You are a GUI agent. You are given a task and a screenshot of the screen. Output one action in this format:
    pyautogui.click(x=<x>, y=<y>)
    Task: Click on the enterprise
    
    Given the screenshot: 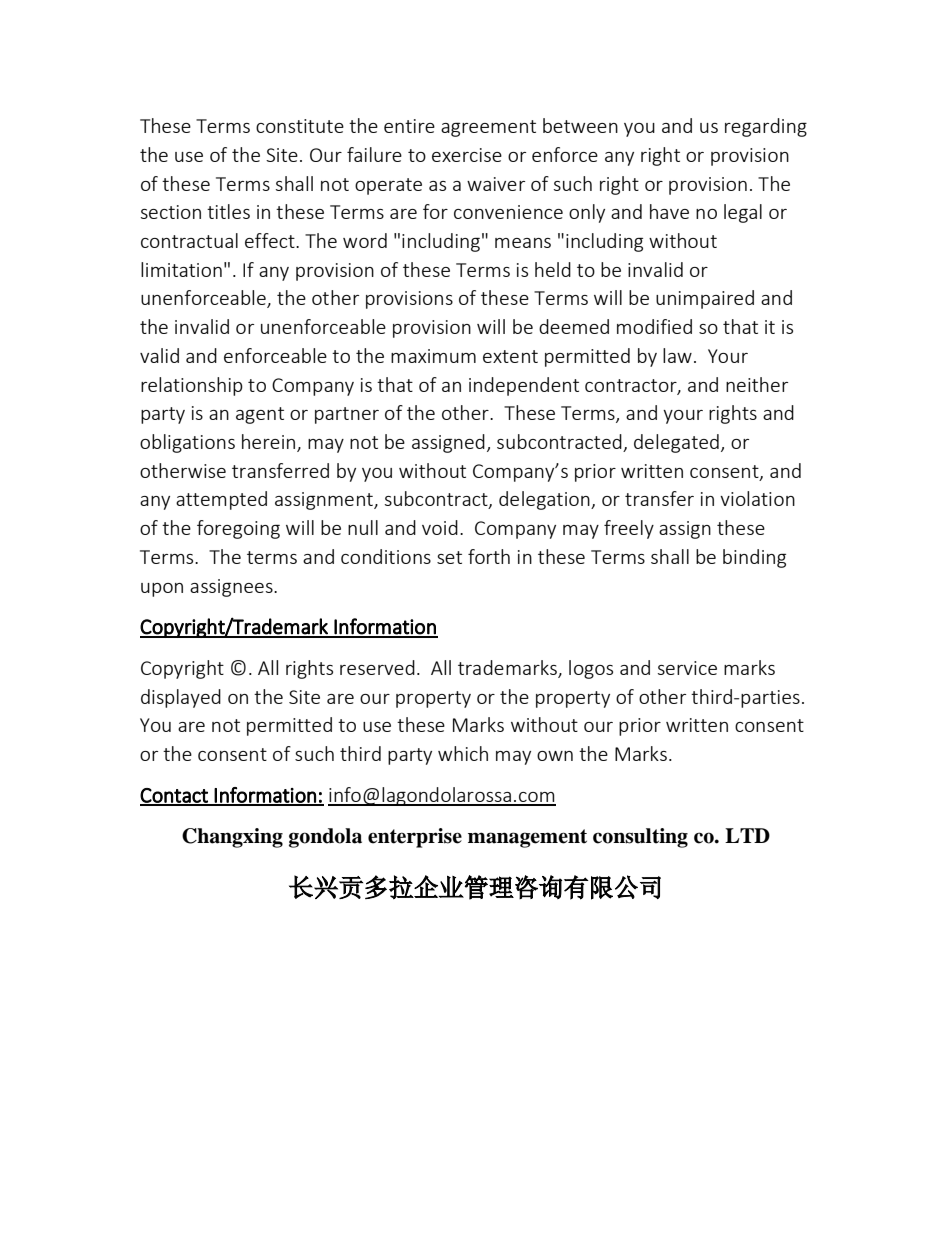 What is the action you would take?
    pyautogui.click(x=415, y=838)
